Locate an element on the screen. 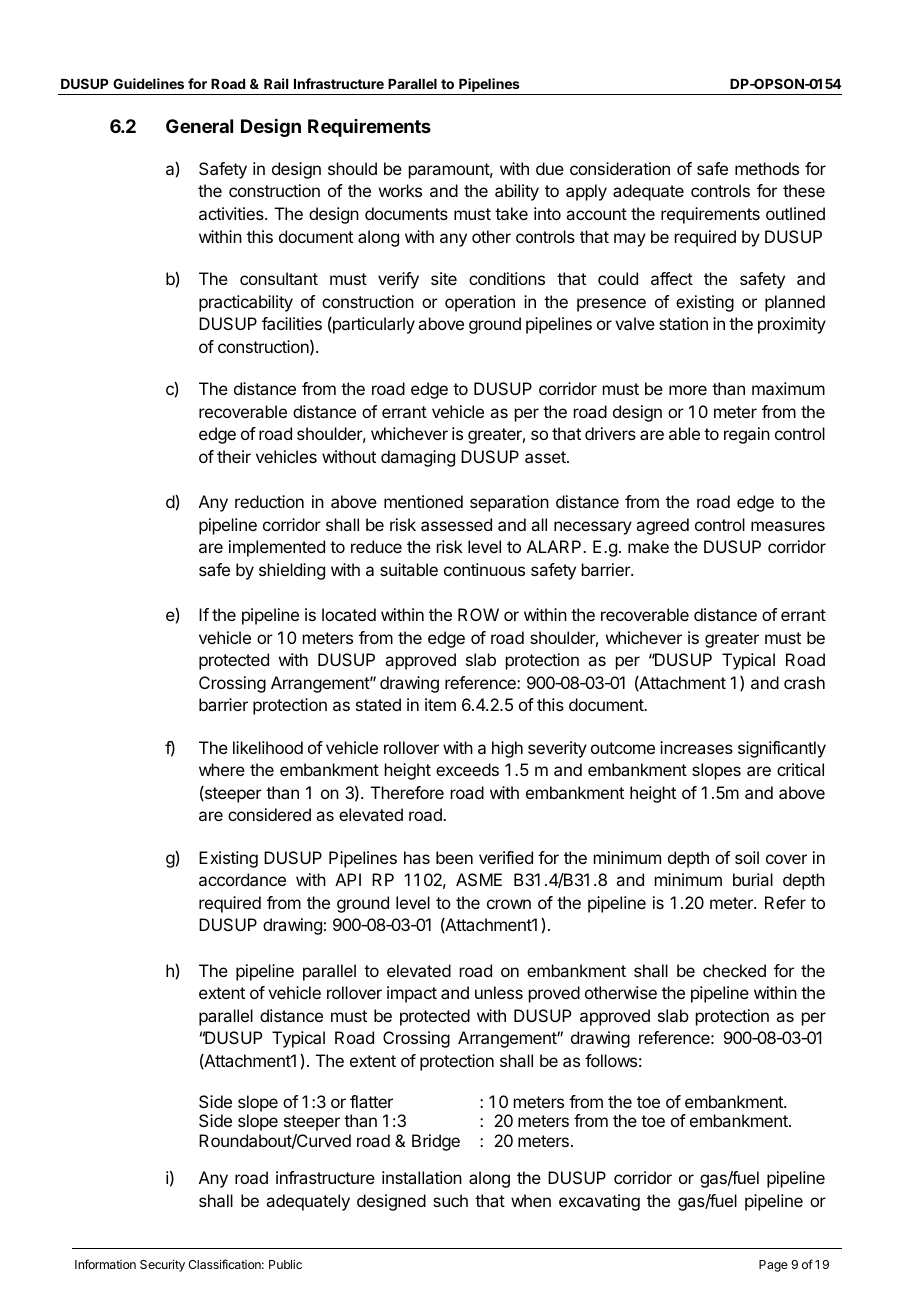 The width and height of the screenshot is (924, 1308). Page is located at coordinates (773, 1266).
